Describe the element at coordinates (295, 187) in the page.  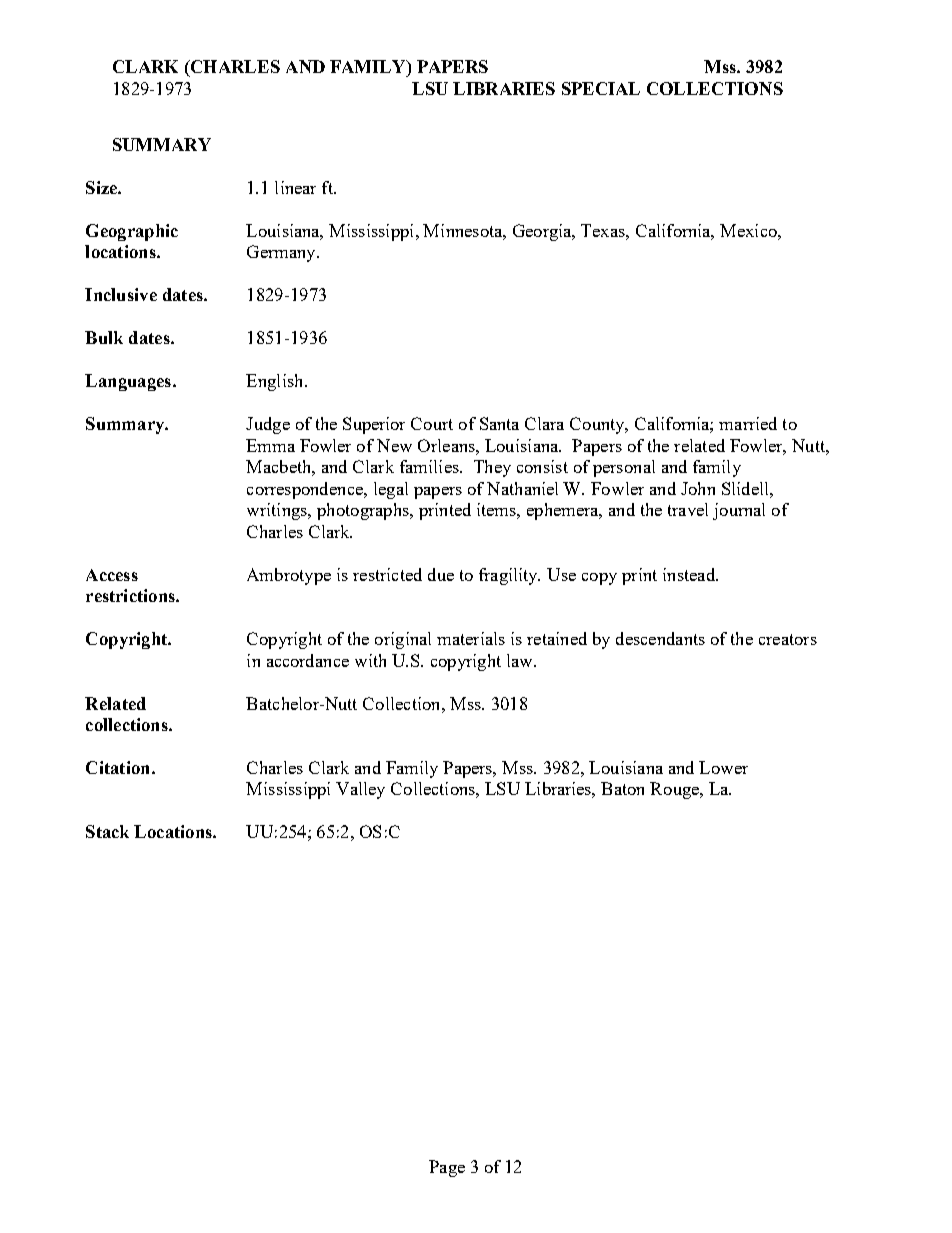
I see `linear` at that location.
